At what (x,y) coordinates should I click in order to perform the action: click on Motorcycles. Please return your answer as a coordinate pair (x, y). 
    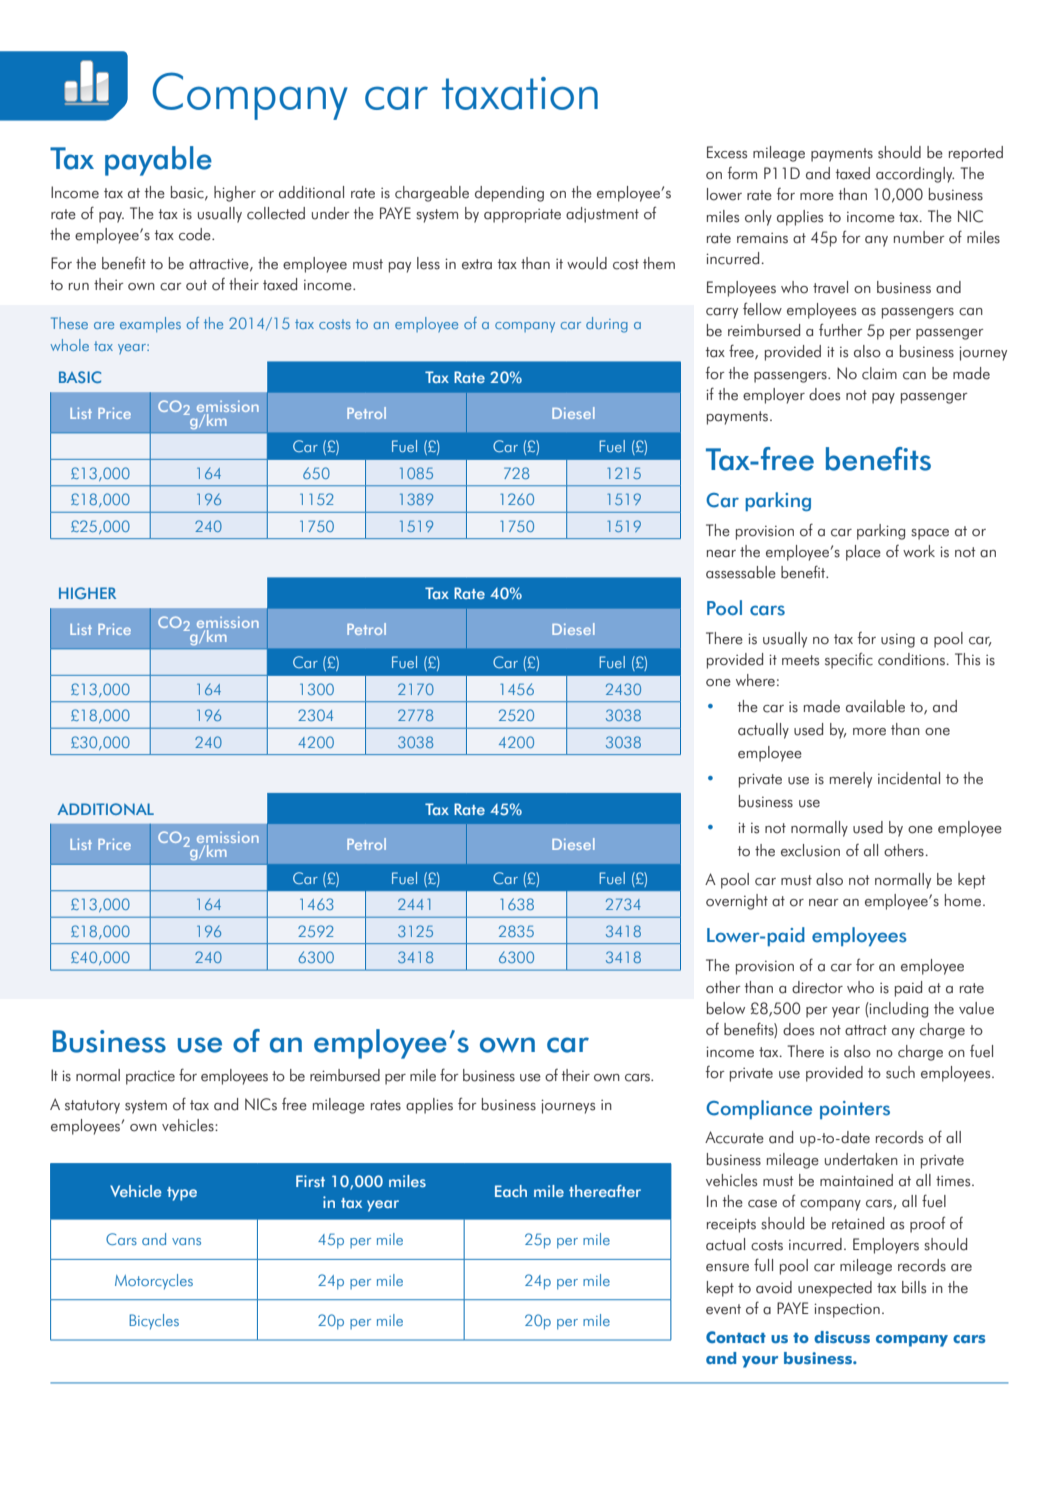
    Looking at the image, I should click on (154, 1282).
